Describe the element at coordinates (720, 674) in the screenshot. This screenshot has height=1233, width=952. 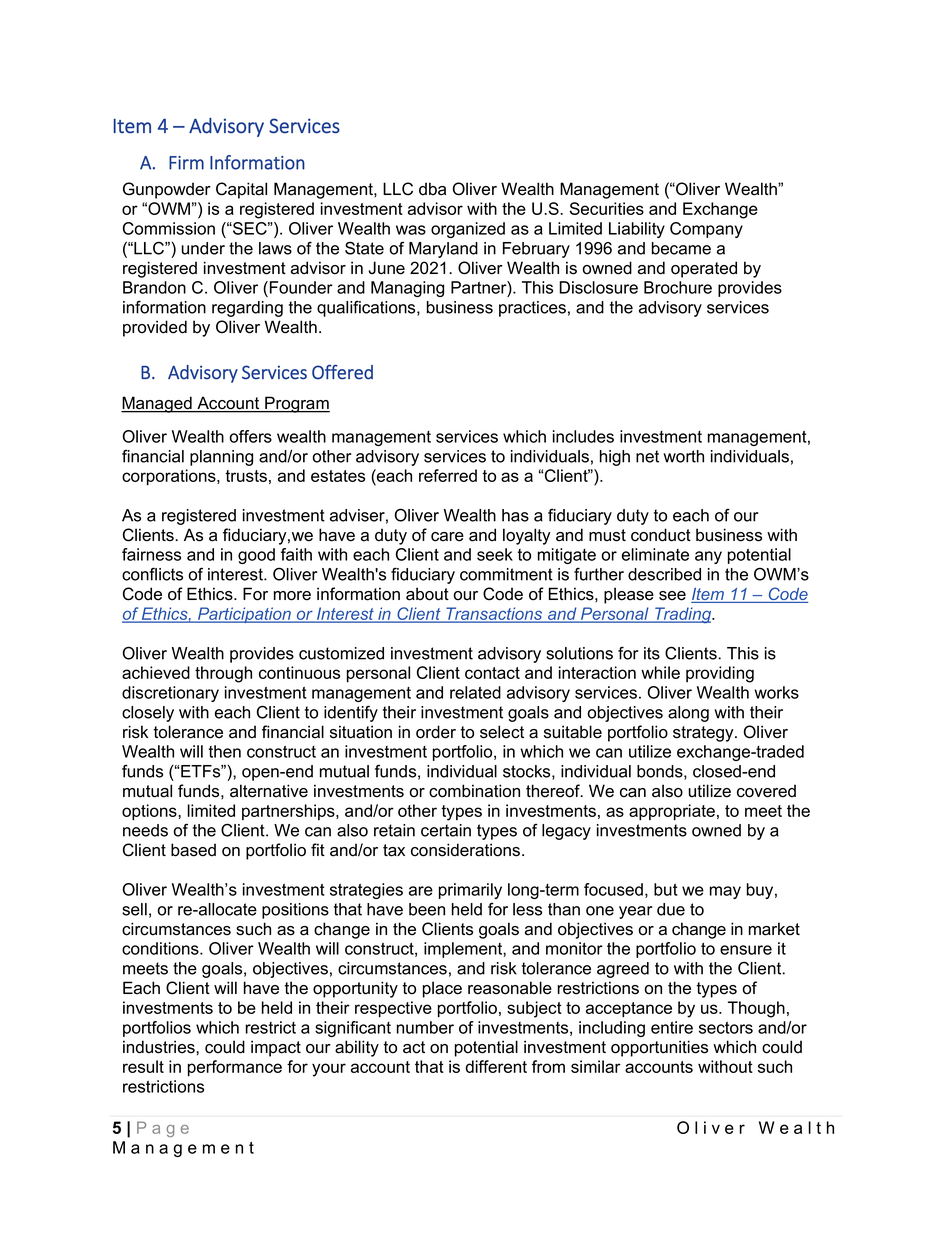
I see `providing` at that location.
